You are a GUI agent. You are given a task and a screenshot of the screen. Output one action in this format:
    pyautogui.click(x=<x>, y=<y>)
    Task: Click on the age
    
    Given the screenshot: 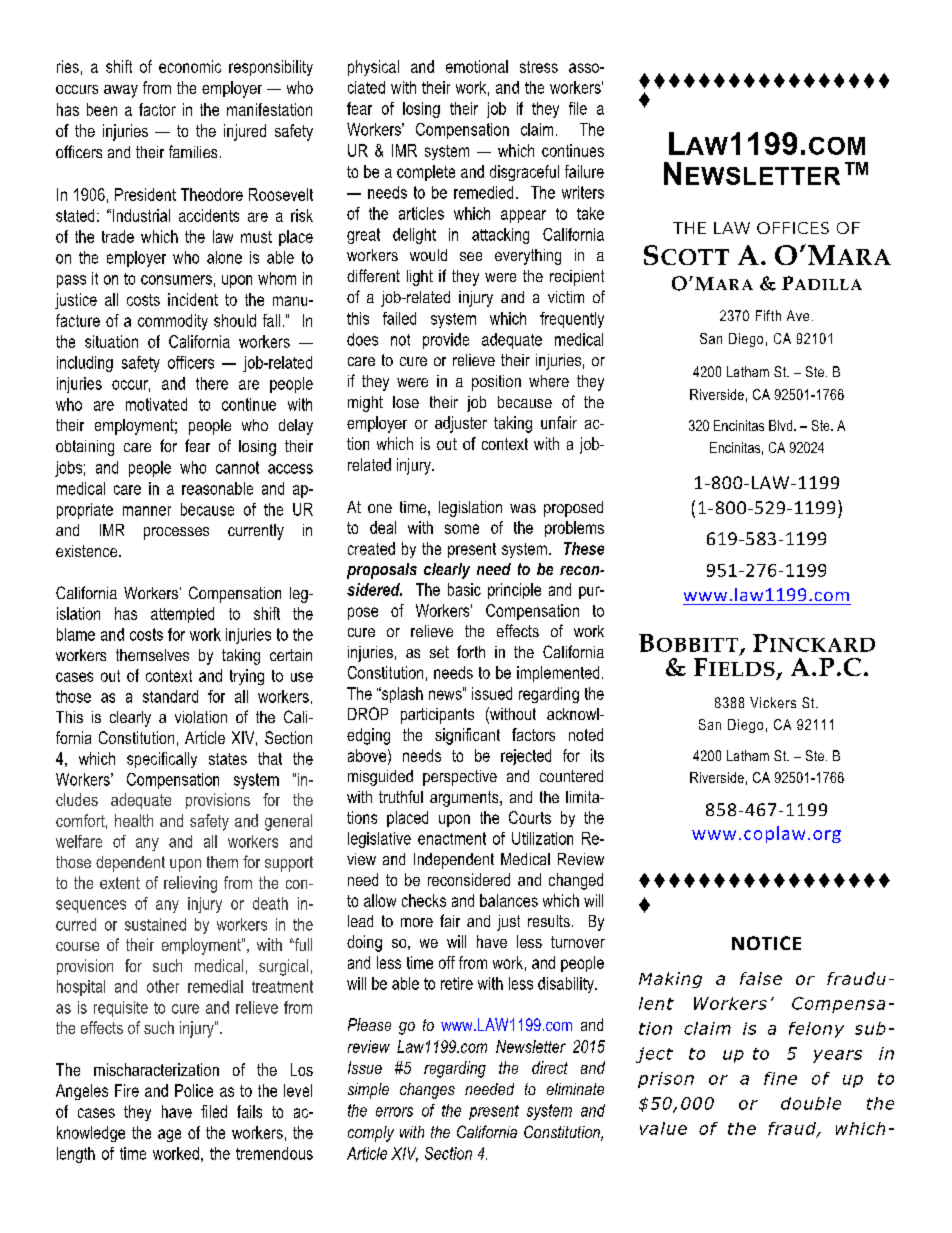 What is the action you would take?
    pyautogui.click(x=169, y=1135)
